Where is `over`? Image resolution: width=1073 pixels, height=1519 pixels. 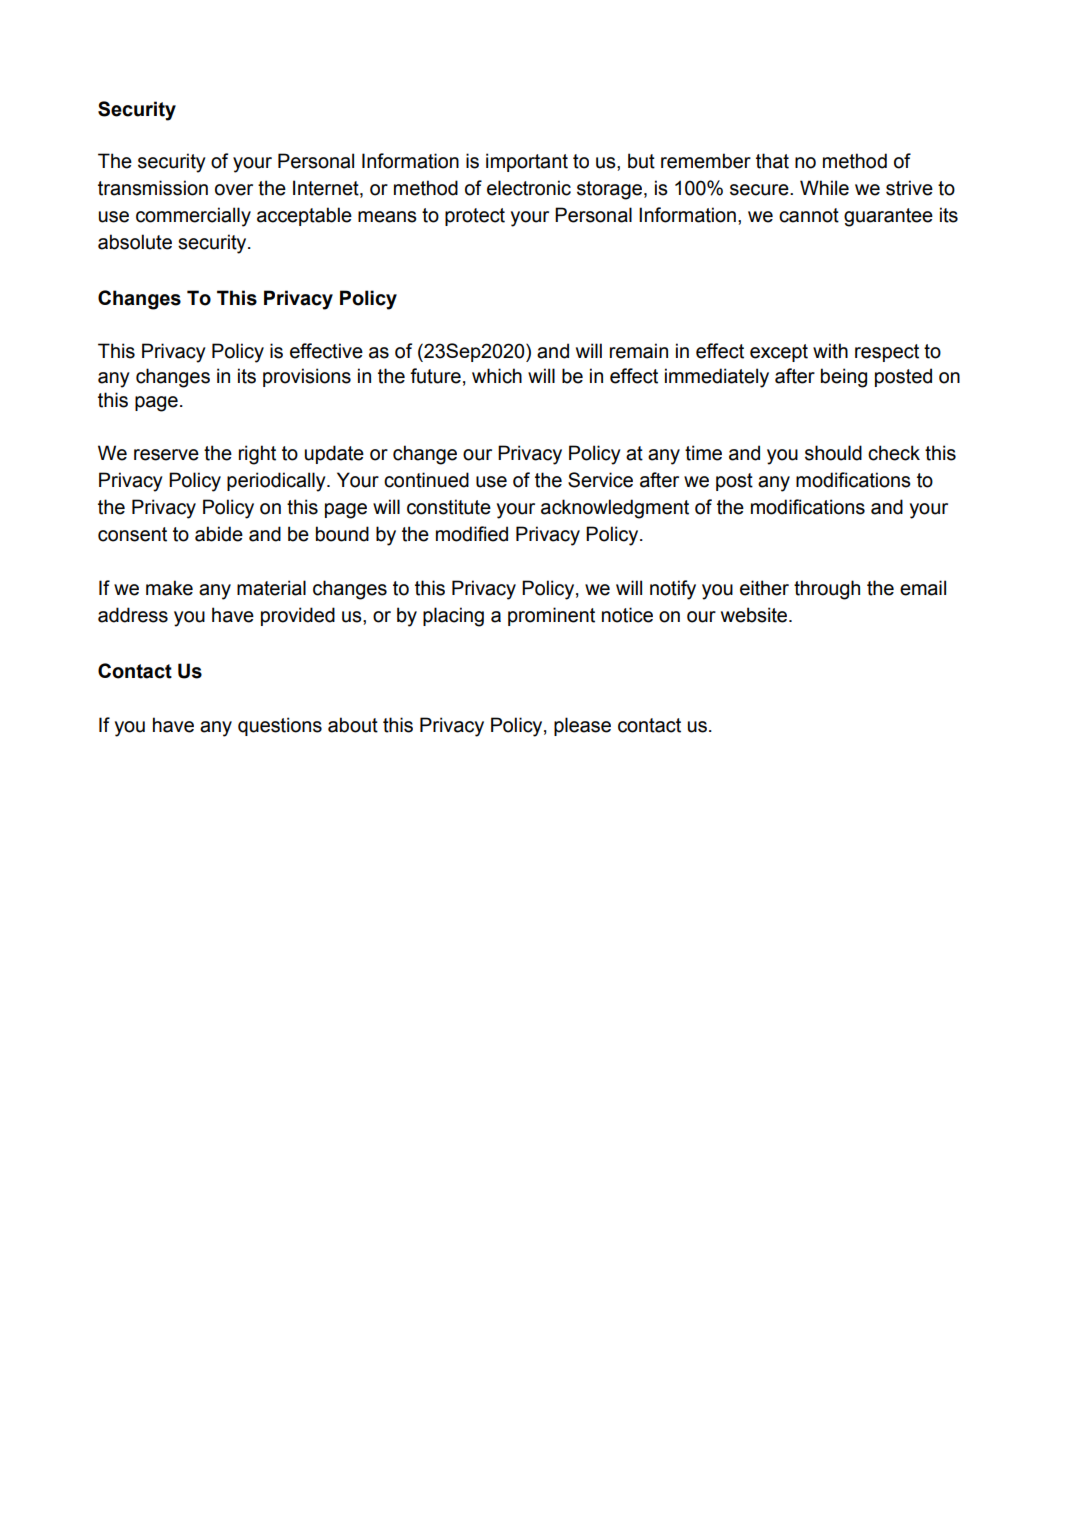
over is located at coordinates (234, 190).
